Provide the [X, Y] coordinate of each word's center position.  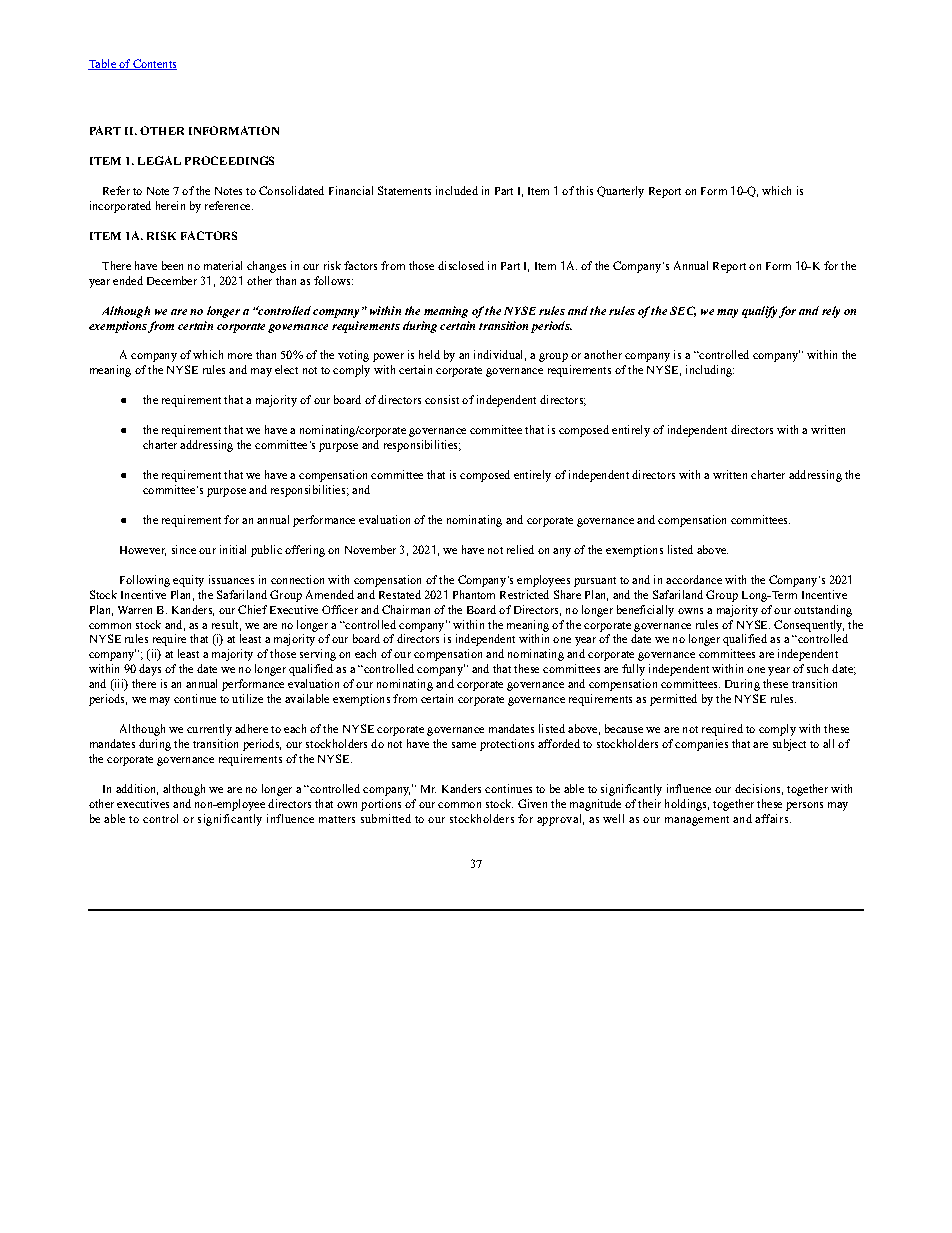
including [710, 371]
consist [442, 399]
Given [532, 803]
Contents [154, 64]
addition [137, 789]
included [457, 190]
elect [286, 369]
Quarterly [620, 192]
